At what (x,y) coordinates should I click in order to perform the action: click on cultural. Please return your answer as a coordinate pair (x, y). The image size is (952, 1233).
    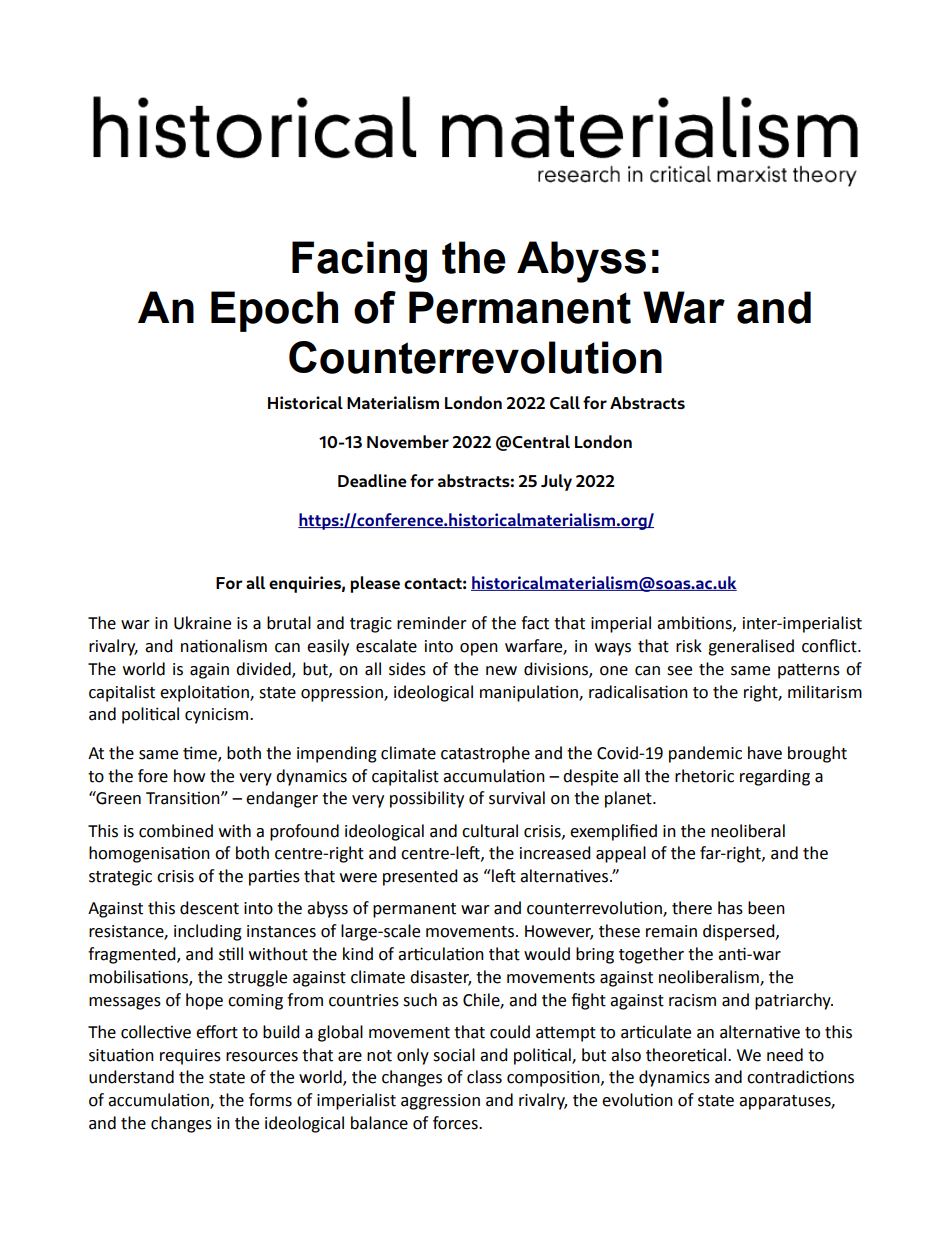
    Looking at the image, I should click on (490, 831).
